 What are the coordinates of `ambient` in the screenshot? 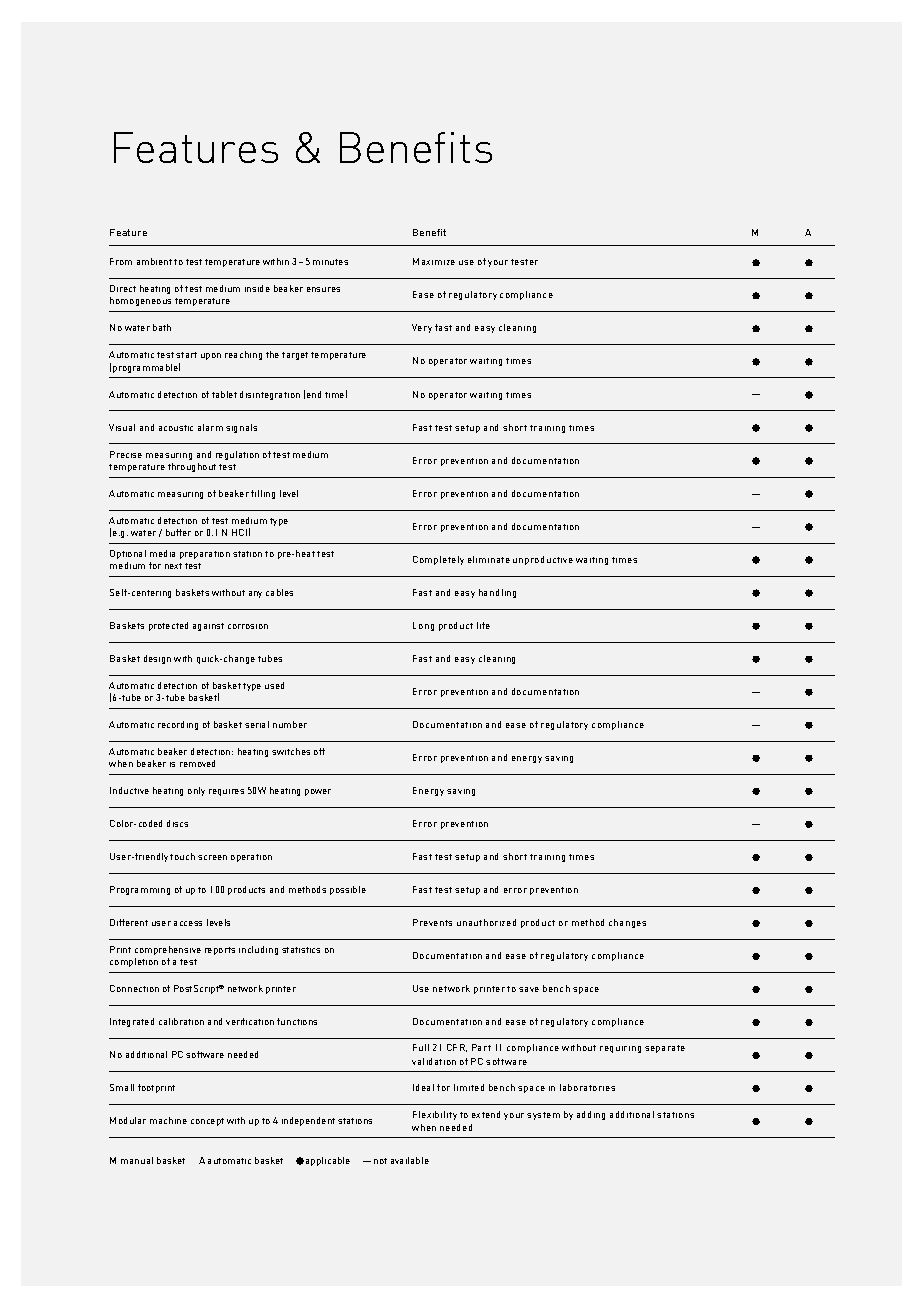 It's located at (154, 261).
